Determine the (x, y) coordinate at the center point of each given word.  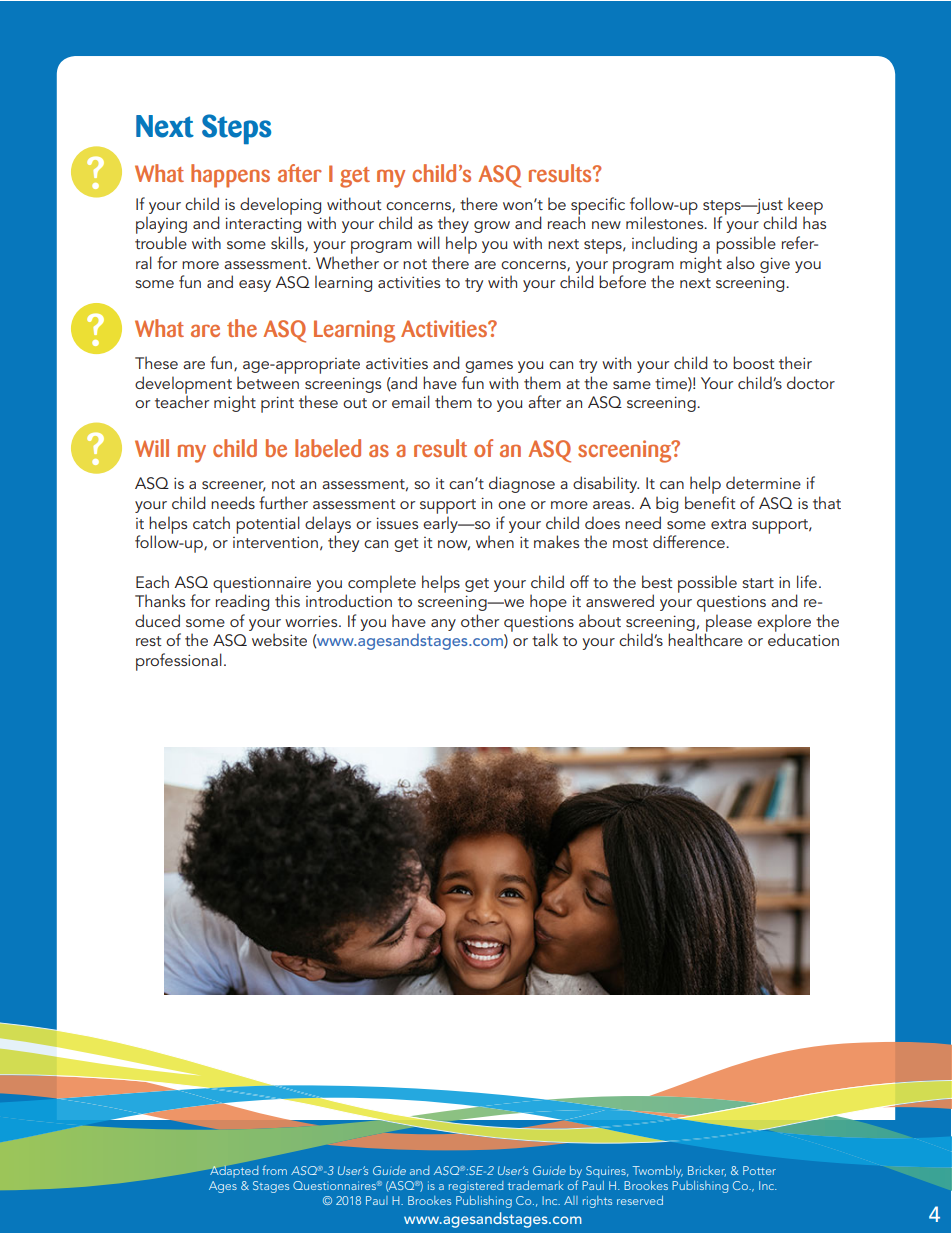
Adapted (234, 1171)
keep (805, 207)
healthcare (705, 639)
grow (492, 227)
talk (545, 639)
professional (179, 662)
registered (476, 1187)
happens (230, 176)
